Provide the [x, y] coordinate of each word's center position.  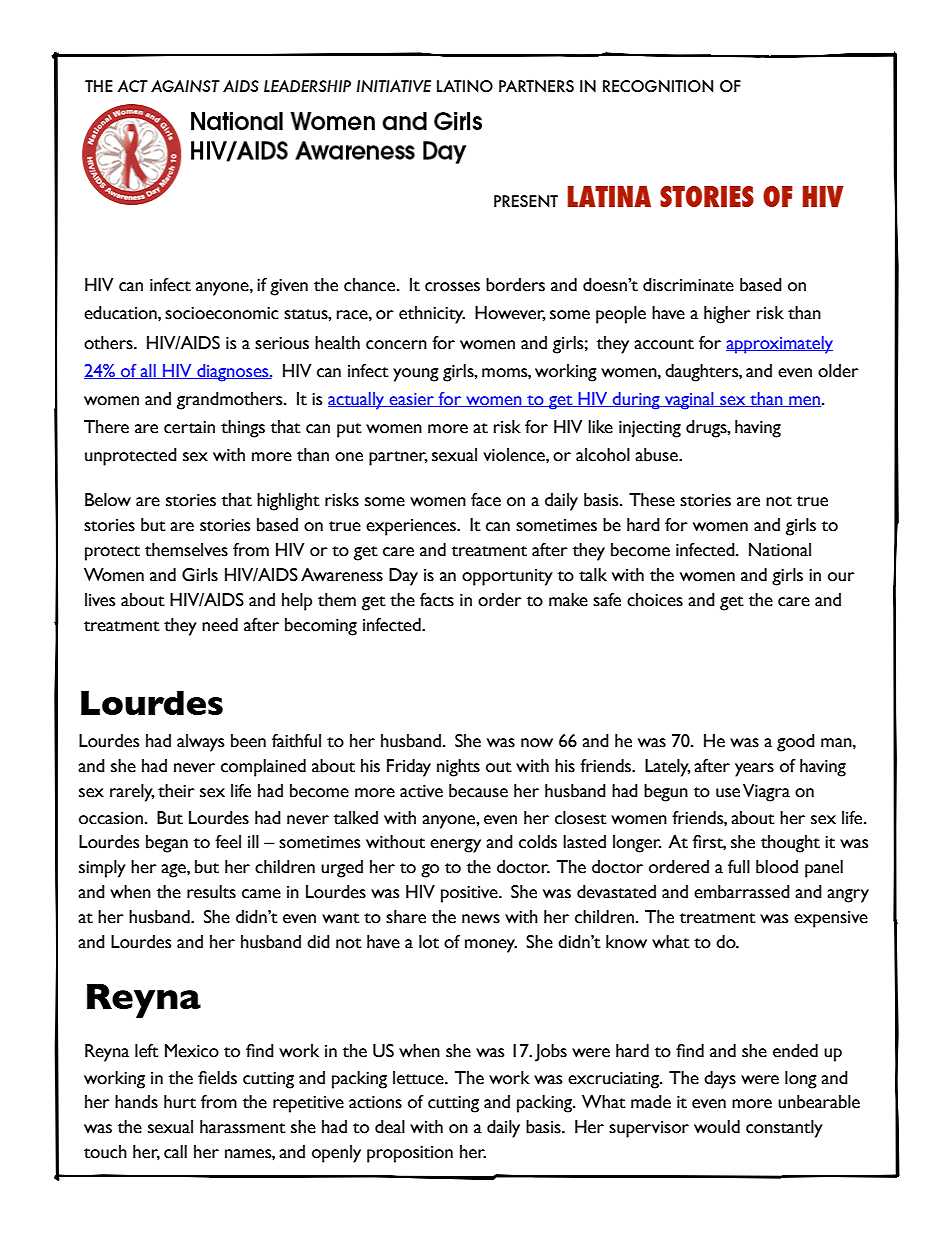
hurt [180, 1102]
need [220, 625]
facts [437, 600]
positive [470, 894]
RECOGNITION [658, 86]
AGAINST [185, 86]
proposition [410, 1154]
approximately [779, 345]
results [211, 892]
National [780, 550]
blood [777, 867]
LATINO [465, 86]
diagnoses [233, 373]
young [416, 375]
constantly [784, 1129]
